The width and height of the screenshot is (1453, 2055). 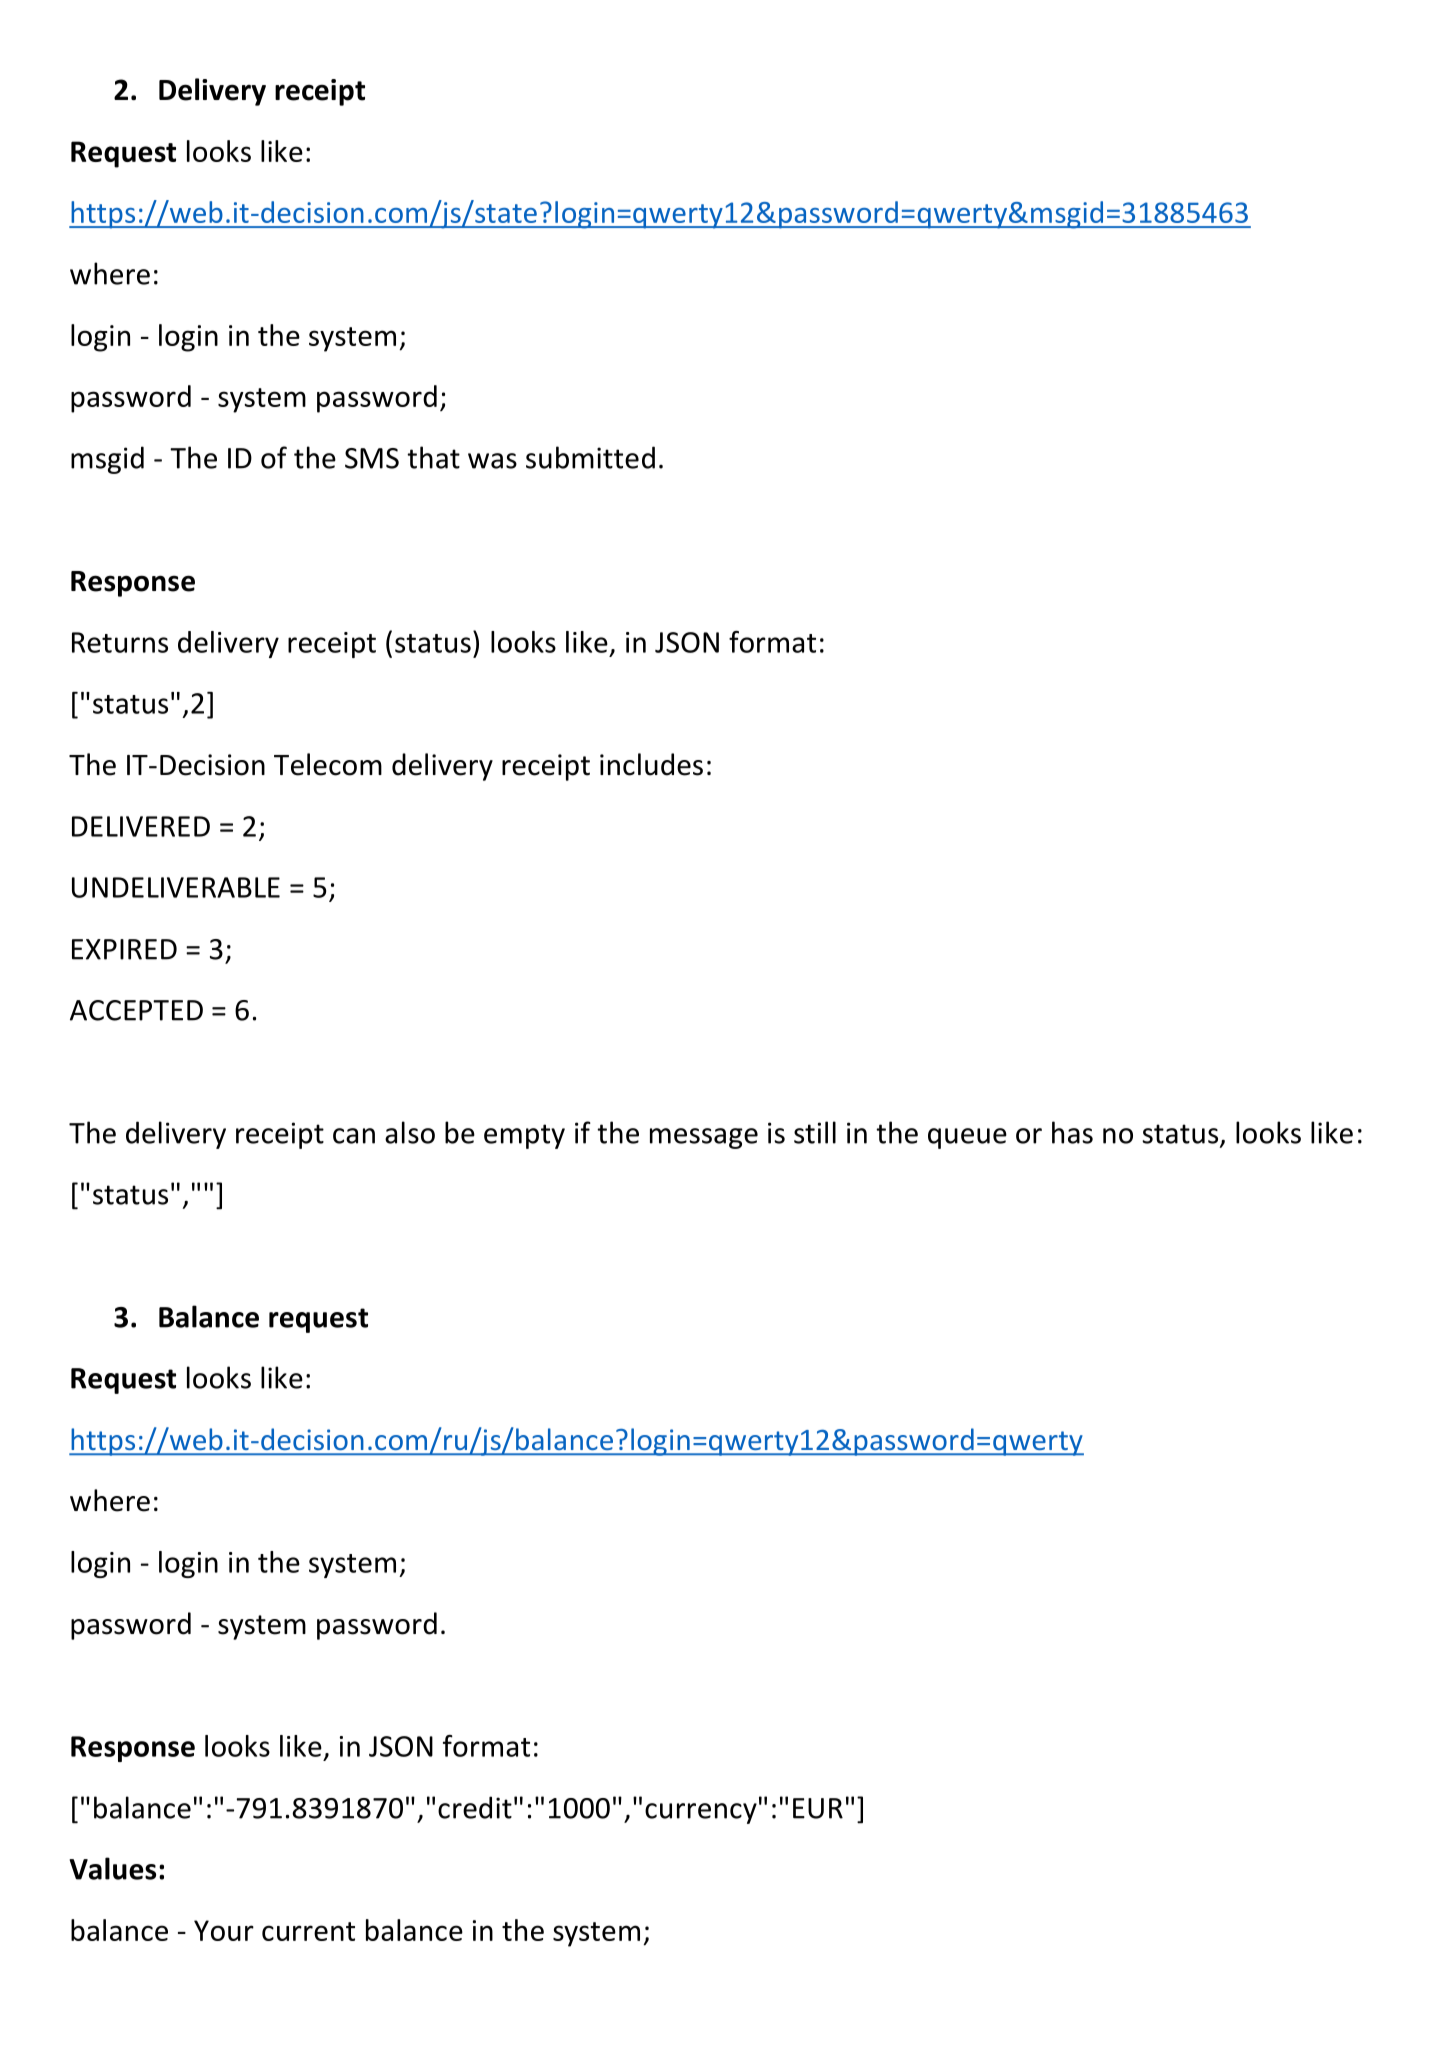 What do you see at coordinates (590, 457) in the screenshot?
I see `submitted` at bounding box center [590, 457].
